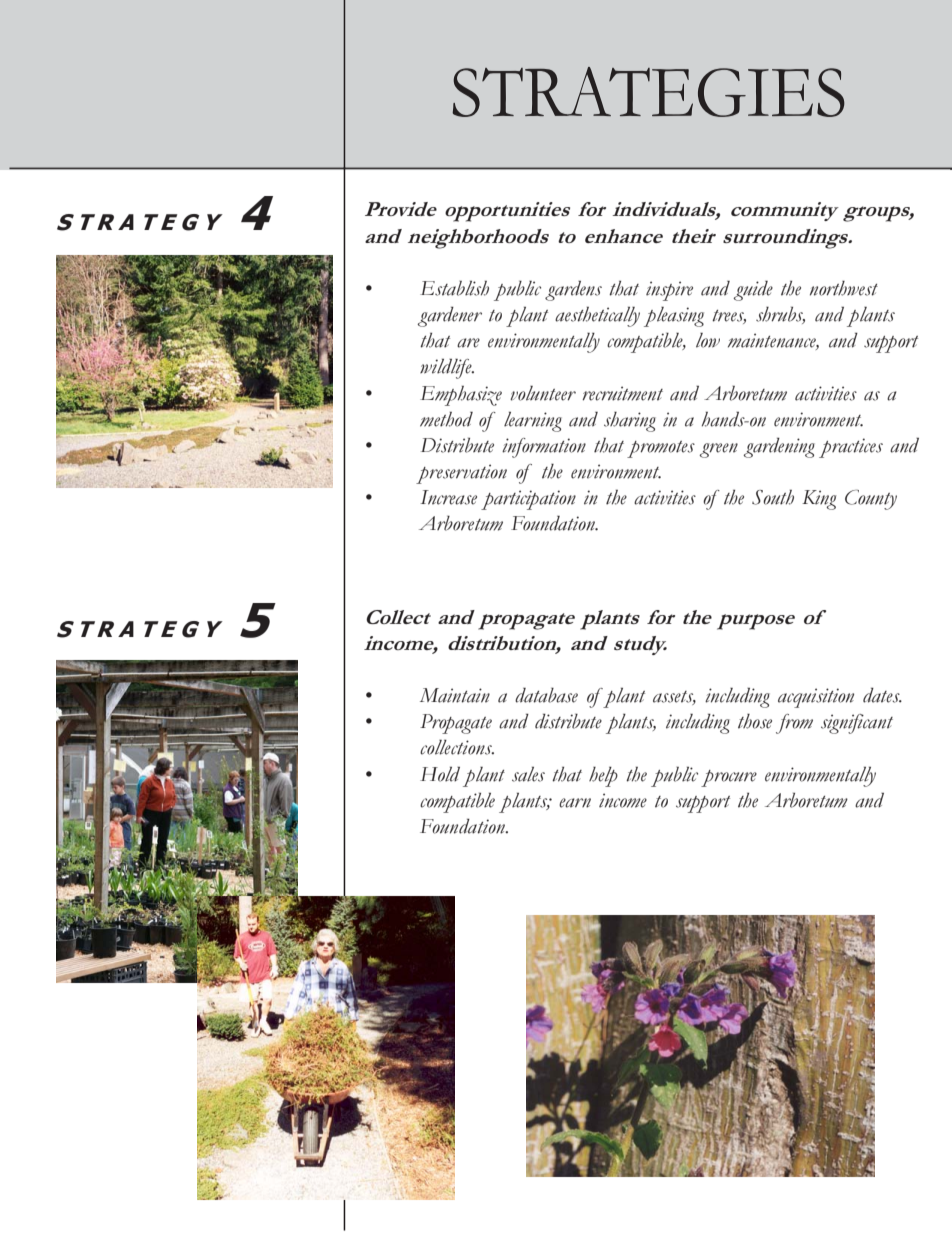  I want to click on pleasing, so click(674, 316).
